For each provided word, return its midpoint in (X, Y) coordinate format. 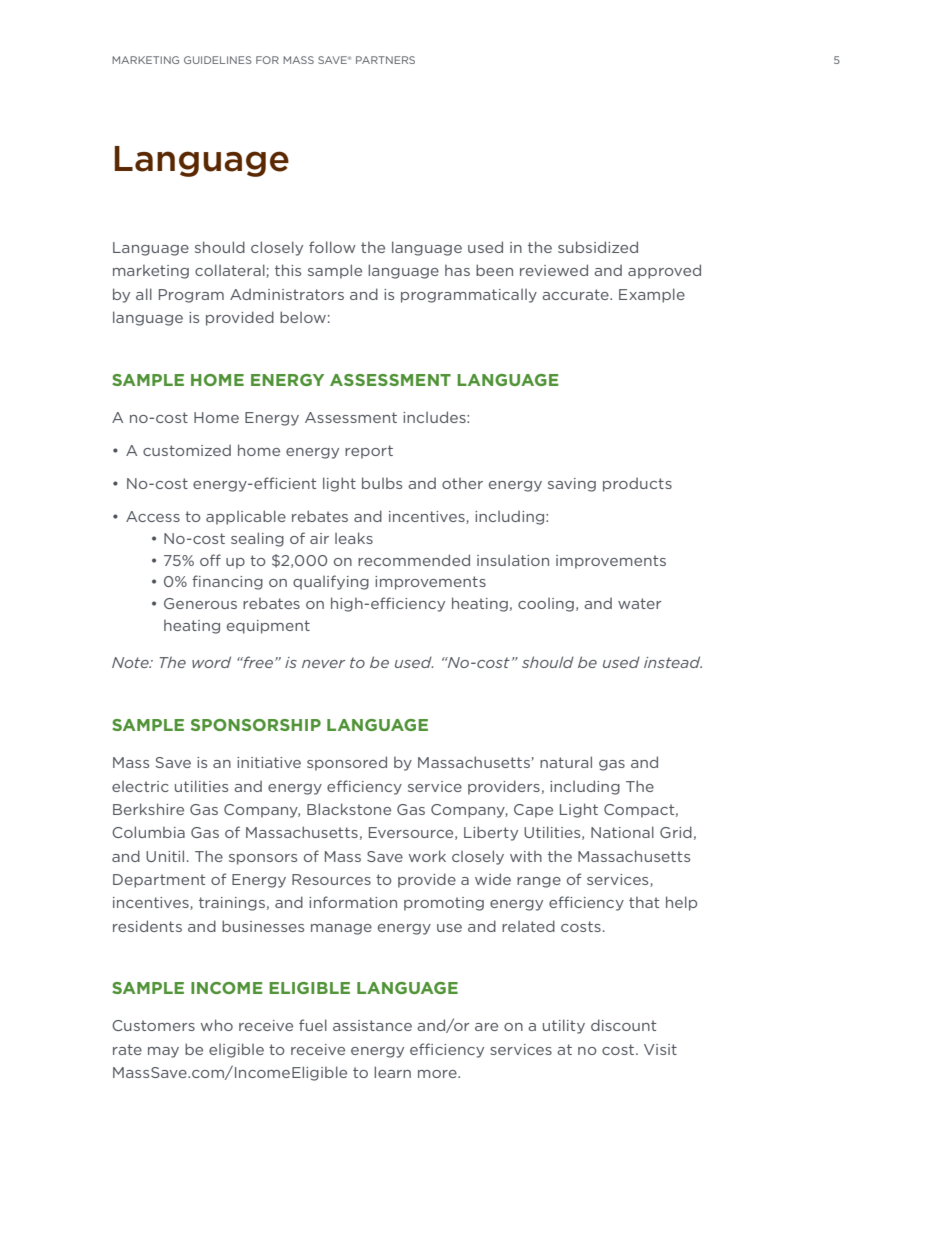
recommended (414, 560)
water (639, 603)
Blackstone (349, 809)
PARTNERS (385, 60)
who (217, 1025)
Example (652, 295)
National (622, 832)
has (457, 270)
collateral (231, 271)
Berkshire (148, 809)
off (210, 560)
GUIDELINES (218, 60)
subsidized (598, 247)
